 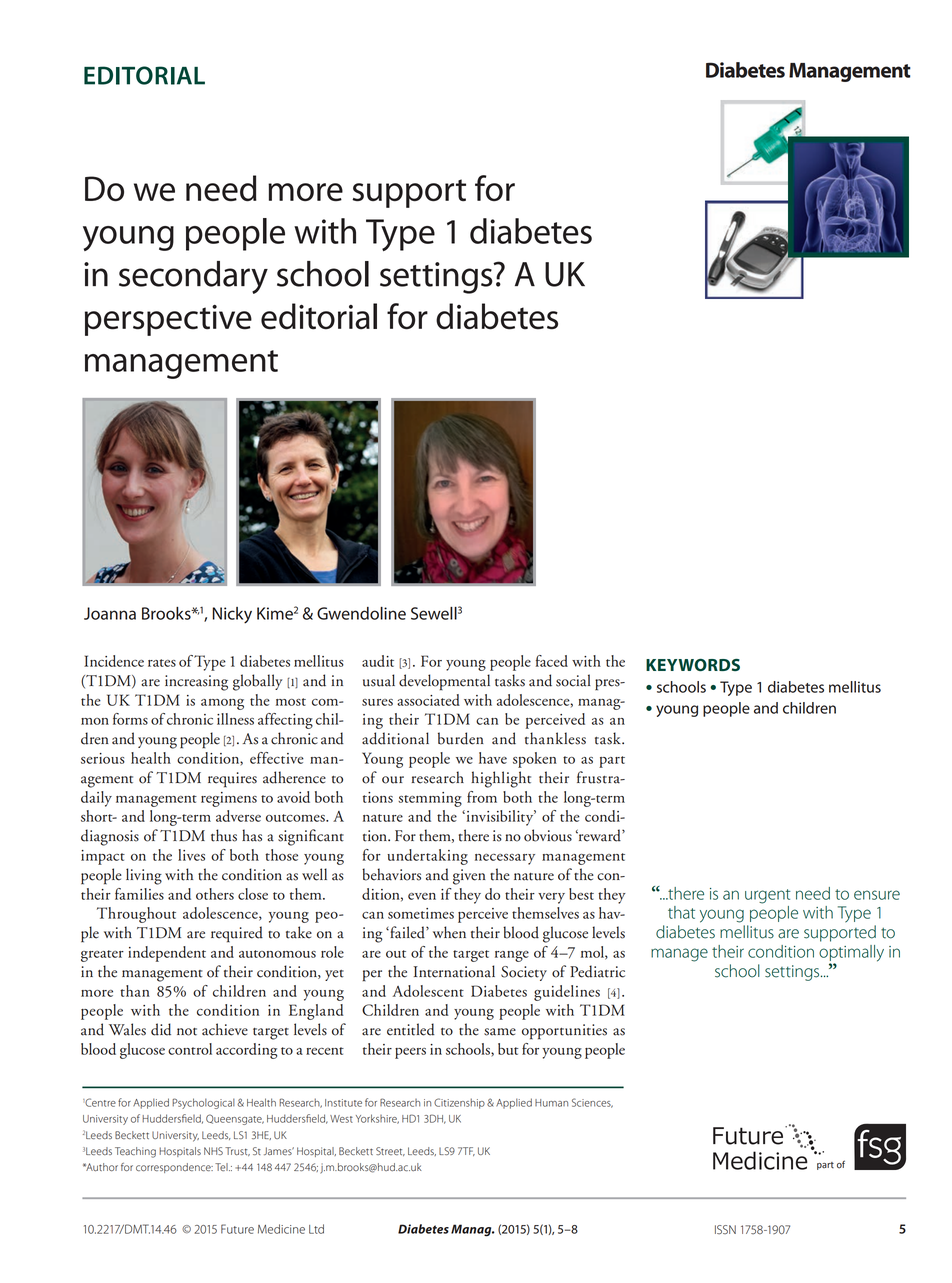 What do you see at coordinates (168, 320) in the image?
I see `perspective` at bounding box center [168, 320].
